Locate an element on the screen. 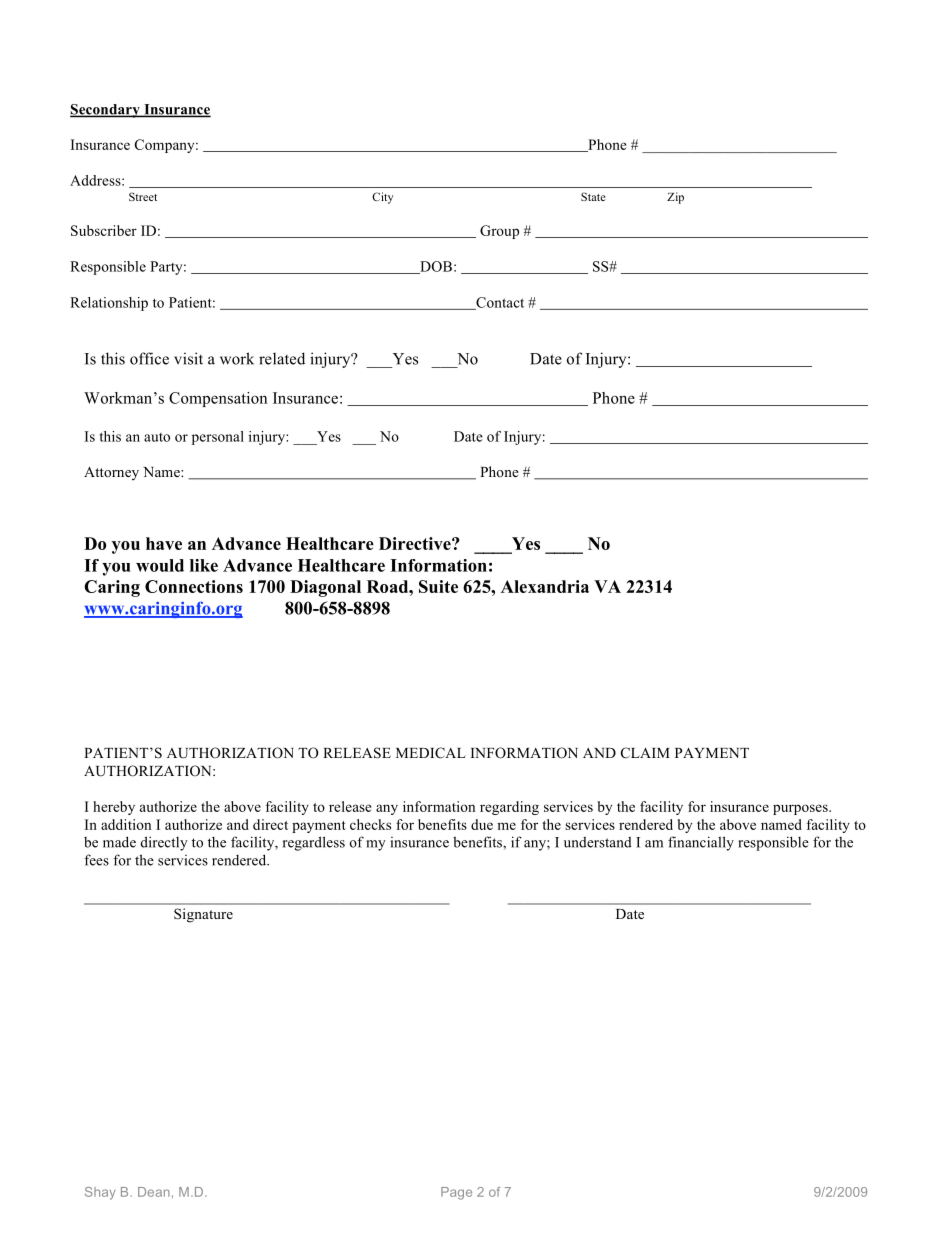 The height and width of the screenshot is (1233, 952). Alexandria is located at coordinates (545, 586).
